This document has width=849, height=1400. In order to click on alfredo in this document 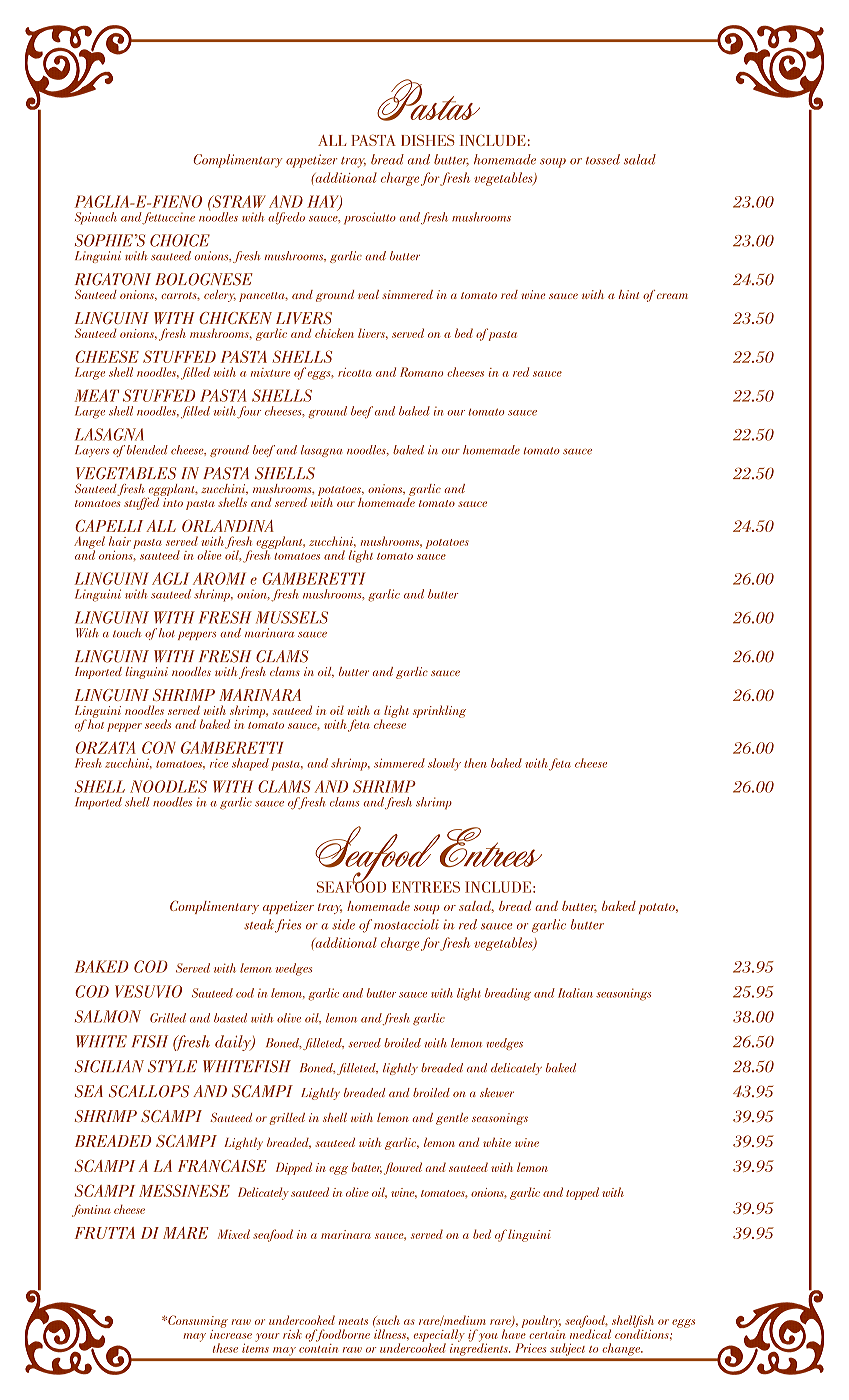, I will do `click(286, 218)`.
